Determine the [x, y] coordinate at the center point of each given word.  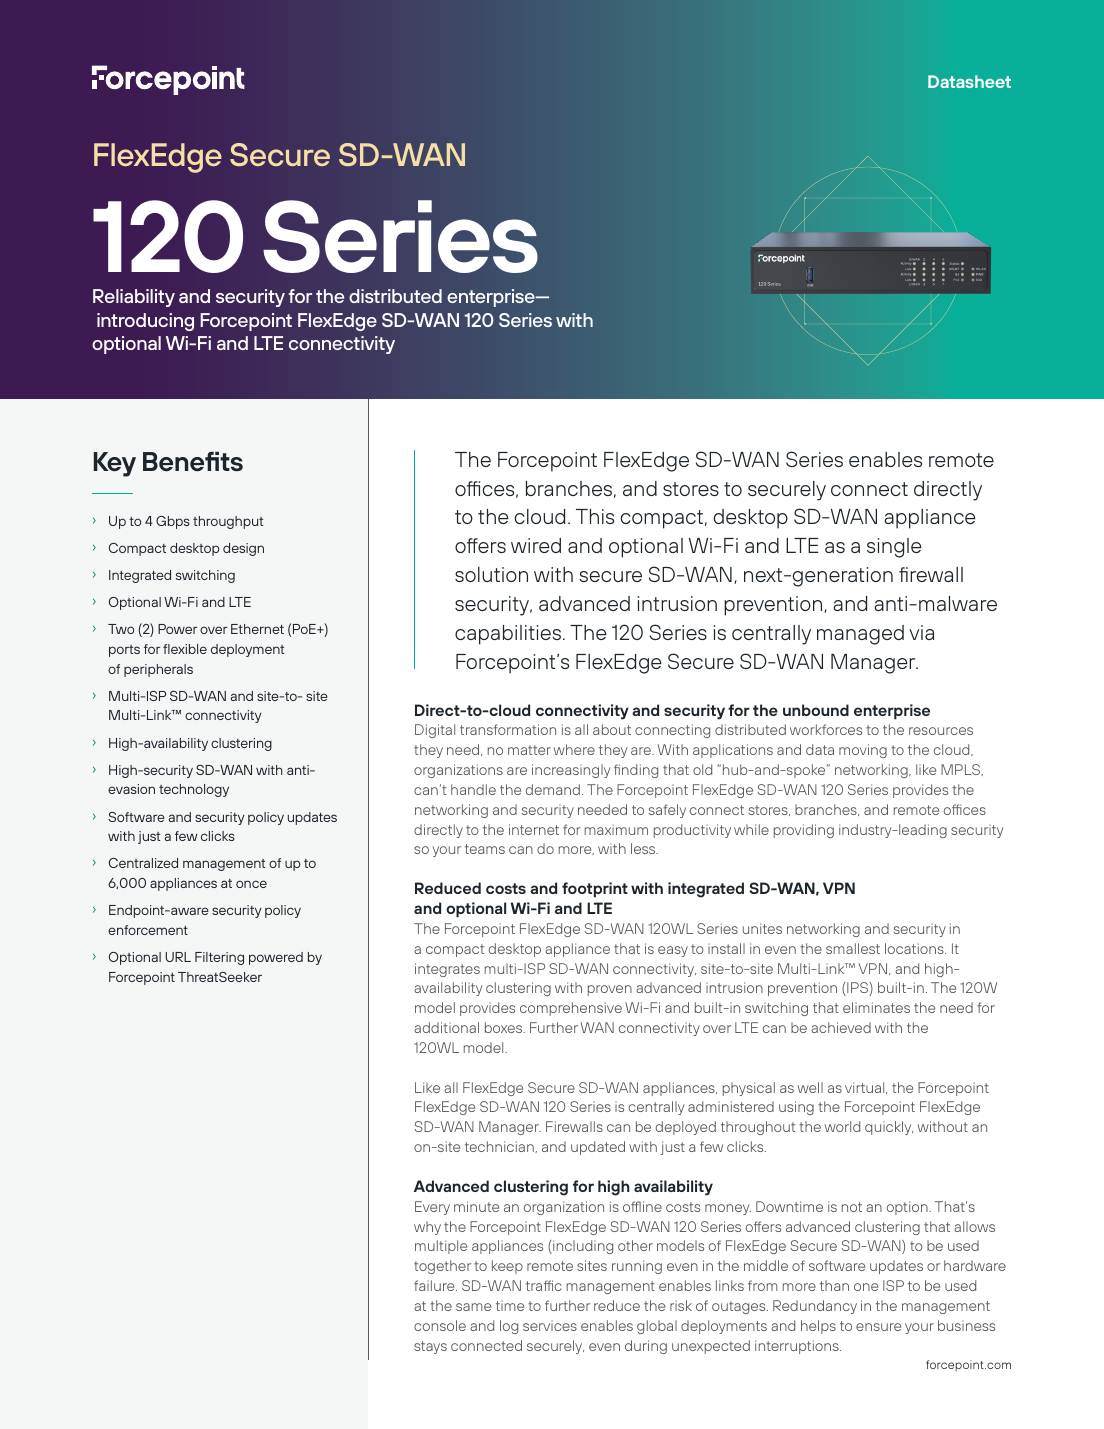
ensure [878, 1327]
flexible [185, 649]
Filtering [219, 958]
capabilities [508, 635]
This [595, 516]
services [550, 1326]
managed [860, 635]
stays [430, 1347]
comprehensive [571, 1009]
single [894, 548]
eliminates [876, 1007]
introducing [145, 322]
